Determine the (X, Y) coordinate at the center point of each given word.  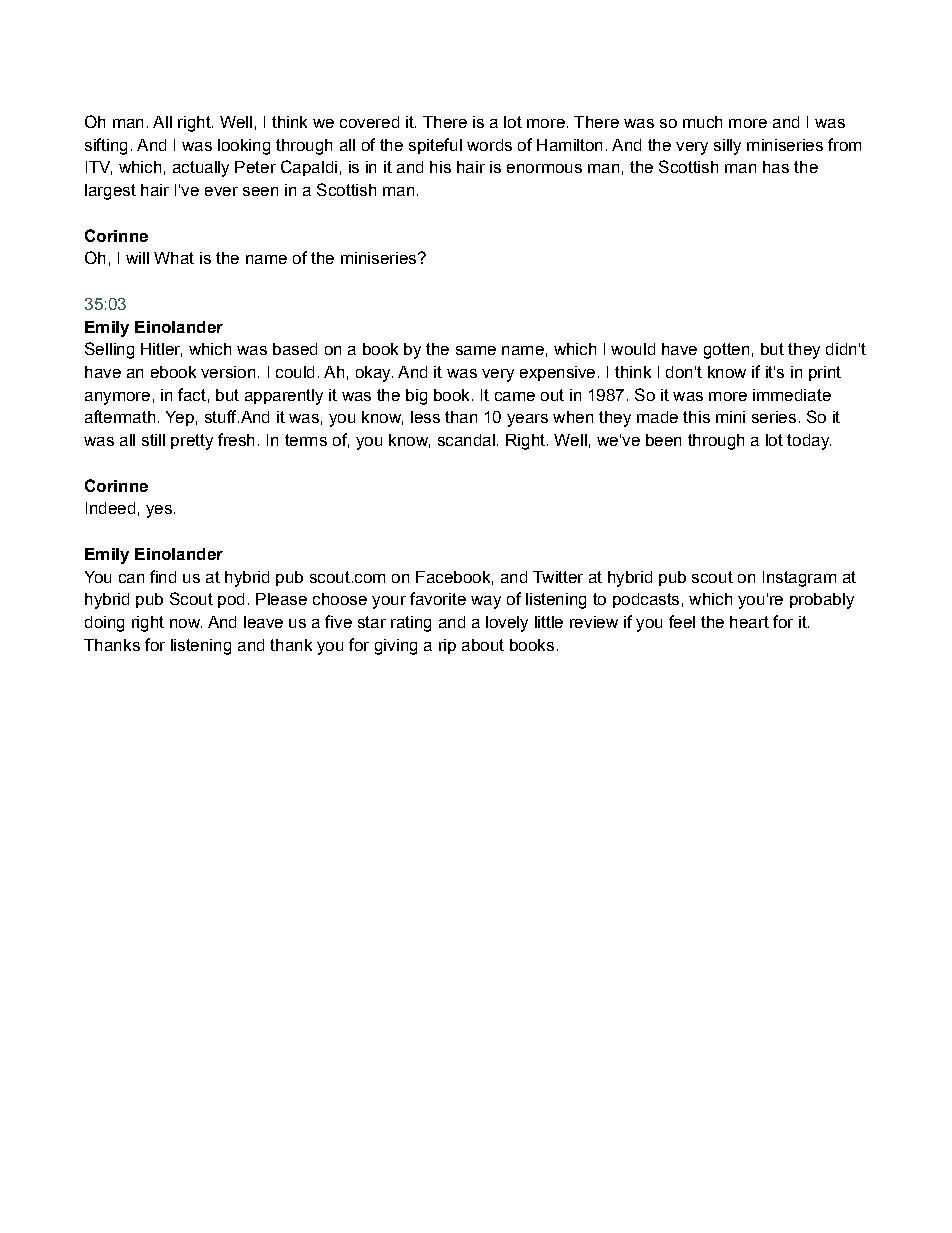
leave (263, 622)
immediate (792, 395)
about (483, 645)
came (515, 396)
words (489, 145)
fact (192, 394)
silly (727, 147)
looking (244, 147)
